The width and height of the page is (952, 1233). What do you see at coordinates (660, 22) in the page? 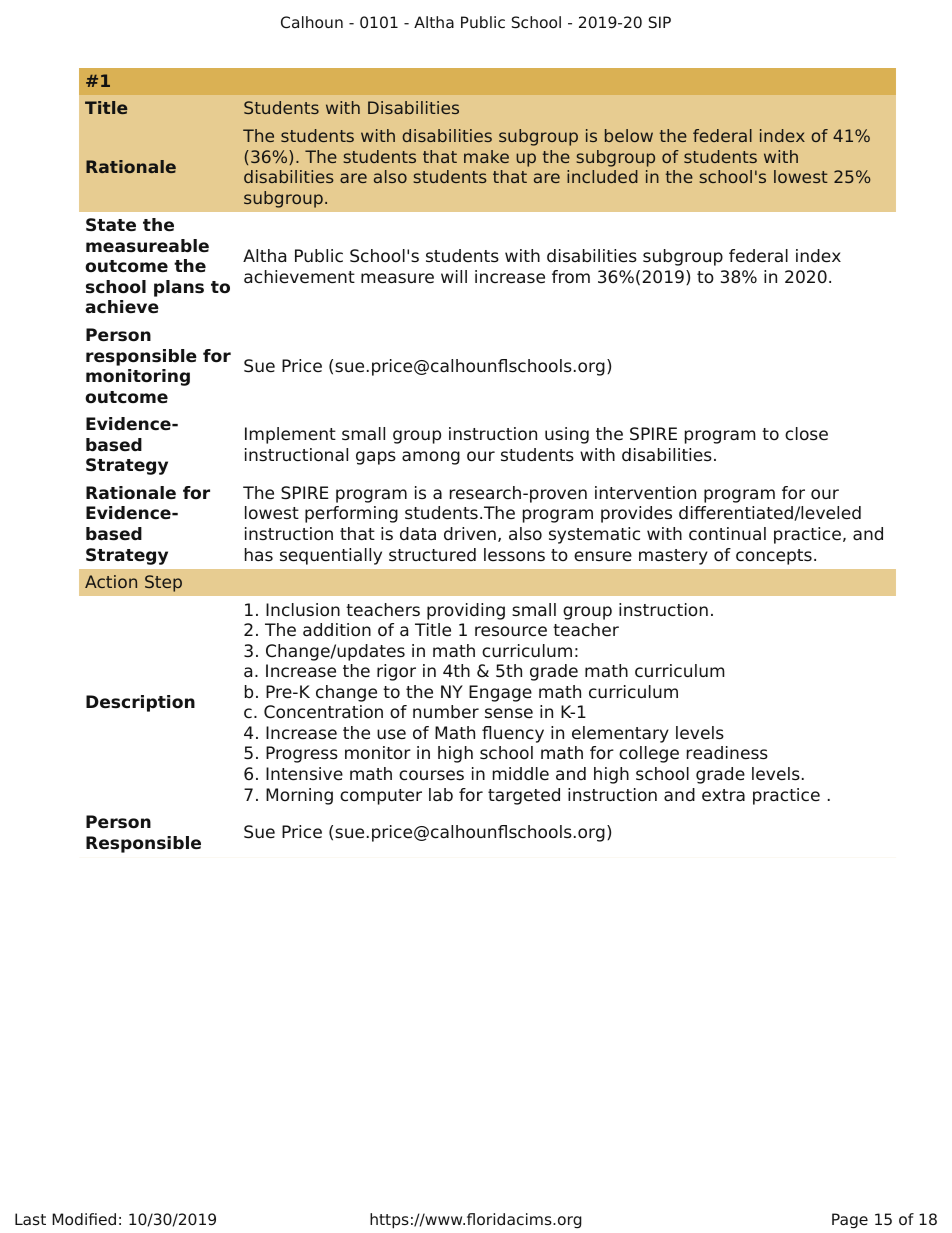
I see `SIP` at bounding box center [660, 22].
